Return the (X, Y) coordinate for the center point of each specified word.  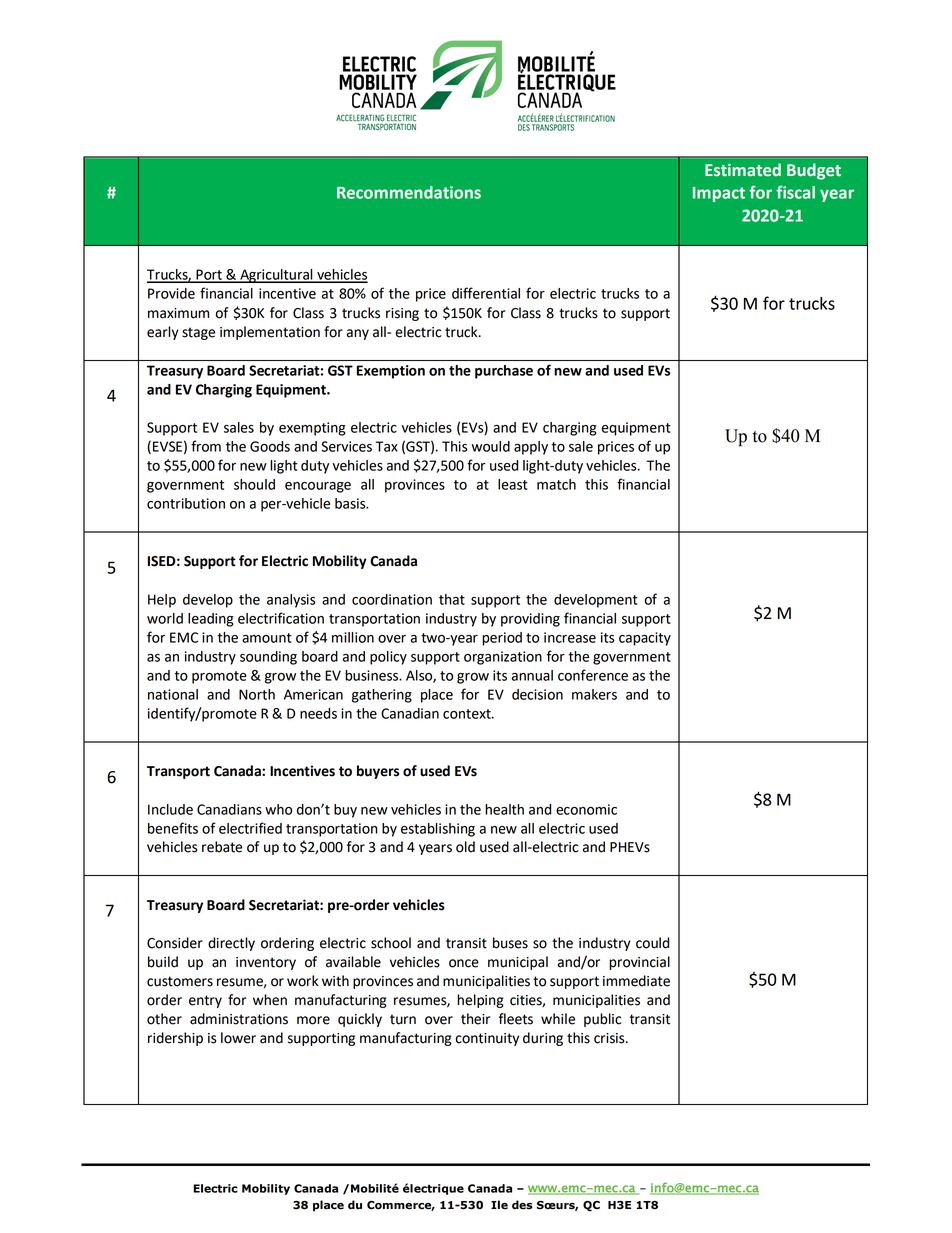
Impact (719, 194)
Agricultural (276, 276)
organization (503, 658)
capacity (645, 639)
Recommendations (409, 192)
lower (238, 1038)
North (257, 694)
